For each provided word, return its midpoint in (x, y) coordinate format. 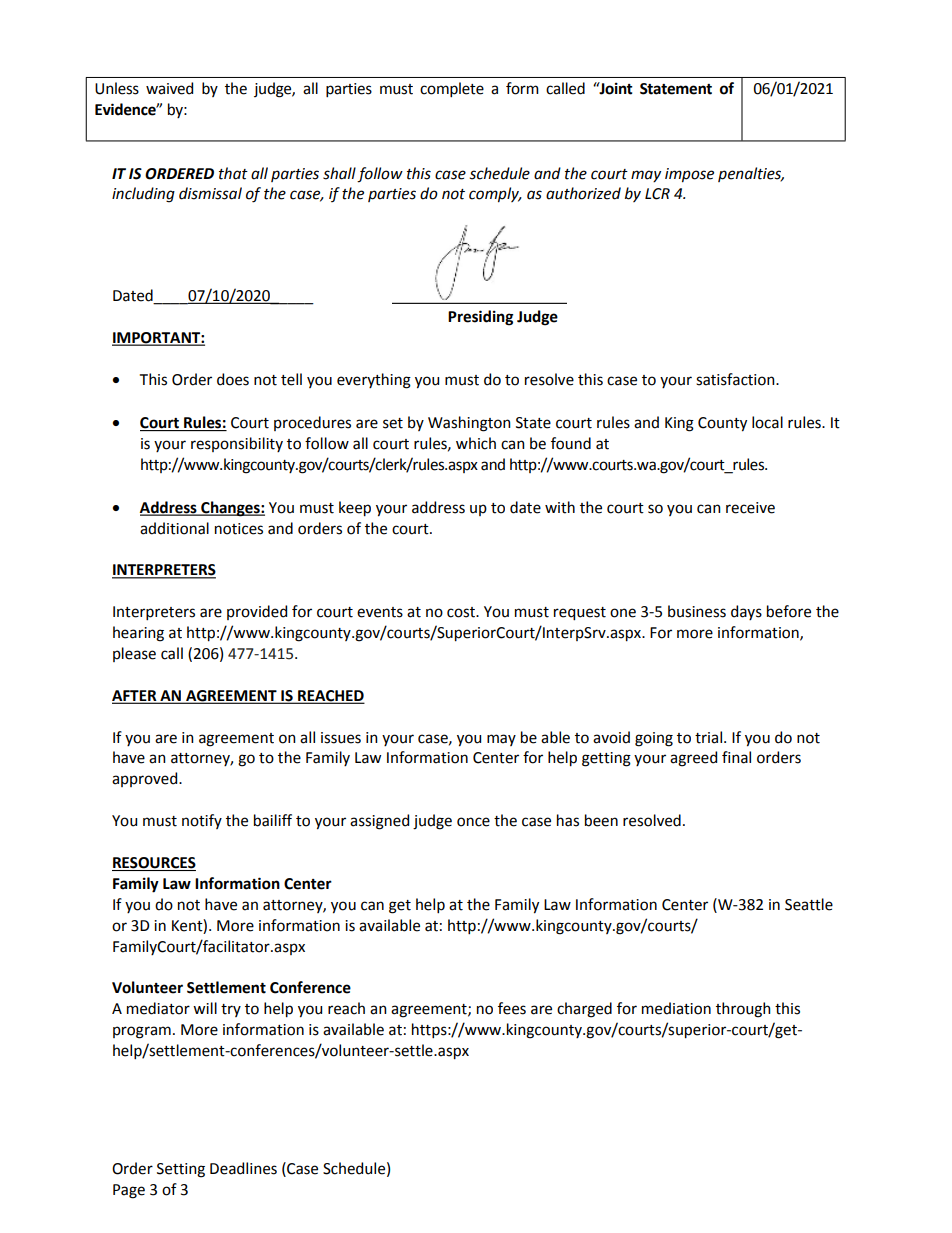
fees (512, 1008)
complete (452, 89)
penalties (751, 174)
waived (169, 88)
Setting (181, 1170)
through (743, 1010)
